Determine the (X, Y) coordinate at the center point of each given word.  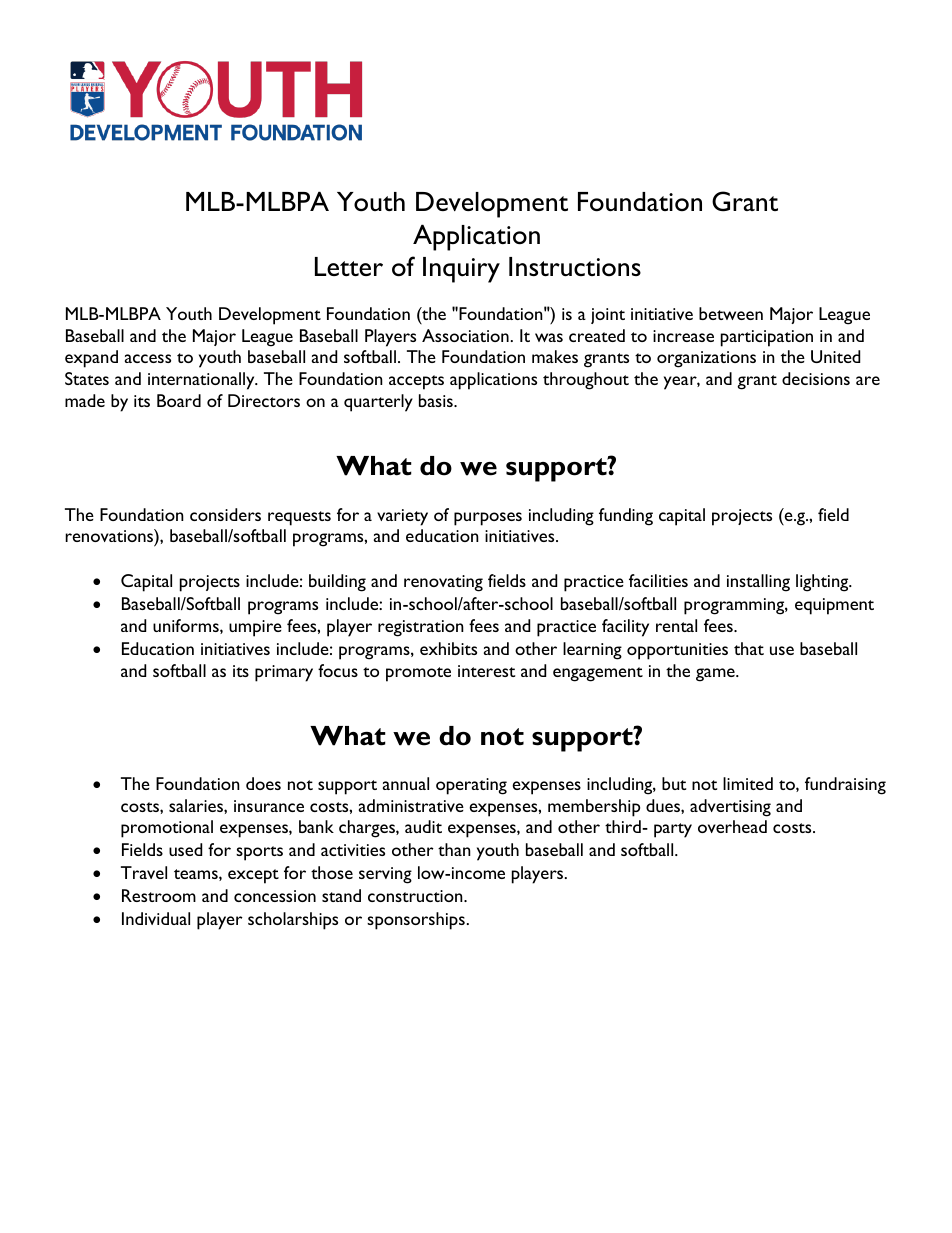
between (731, 313)
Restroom (159, 895)
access (148, 358)
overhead (732, 826)
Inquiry (461, 270)
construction (416, 896)
